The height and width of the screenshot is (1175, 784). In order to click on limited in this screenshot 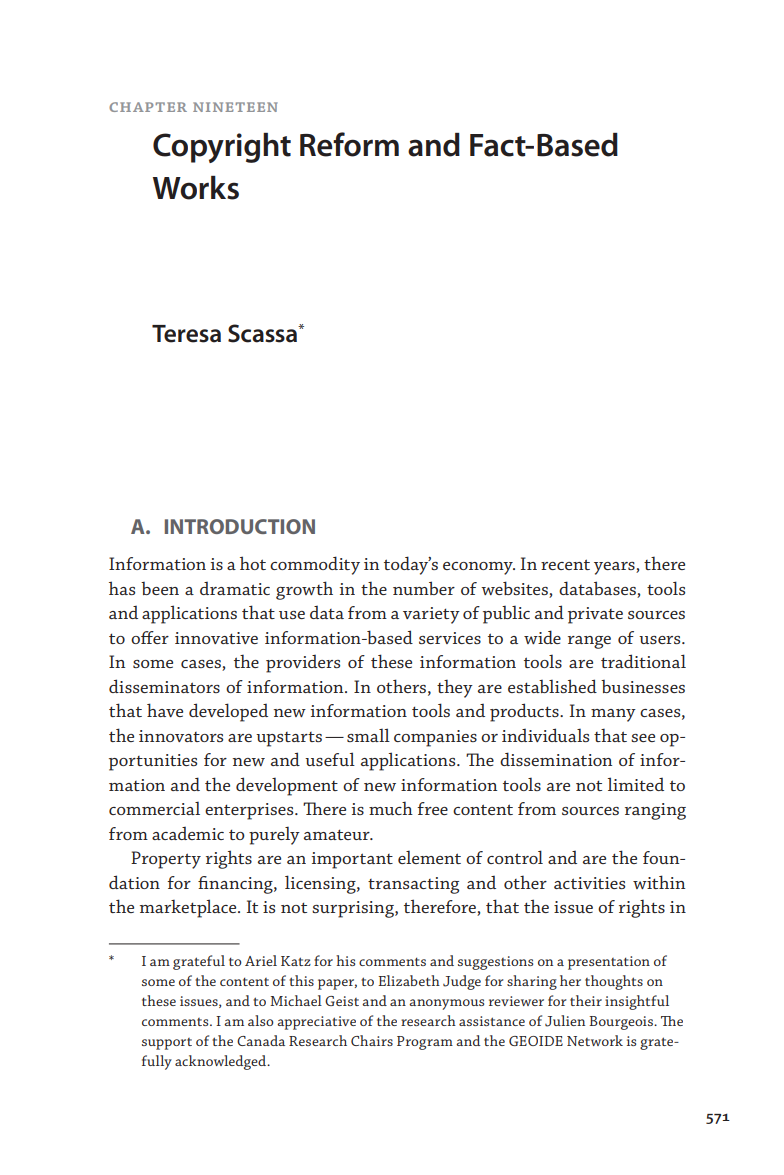, I will do `click(636, 784)`.
